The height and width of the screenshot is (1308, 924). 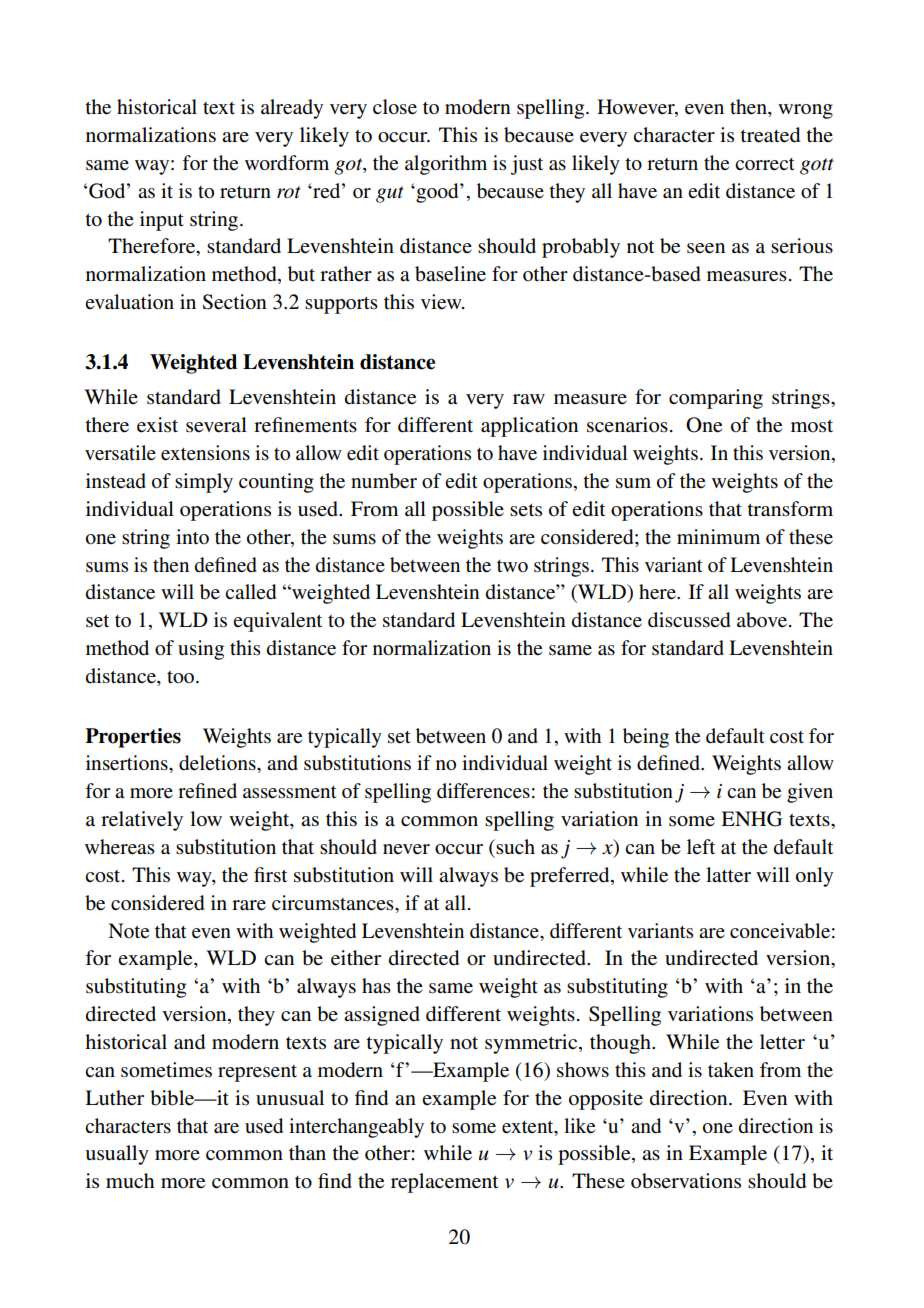 I want to click on sets, so click(x=526, y=510).
